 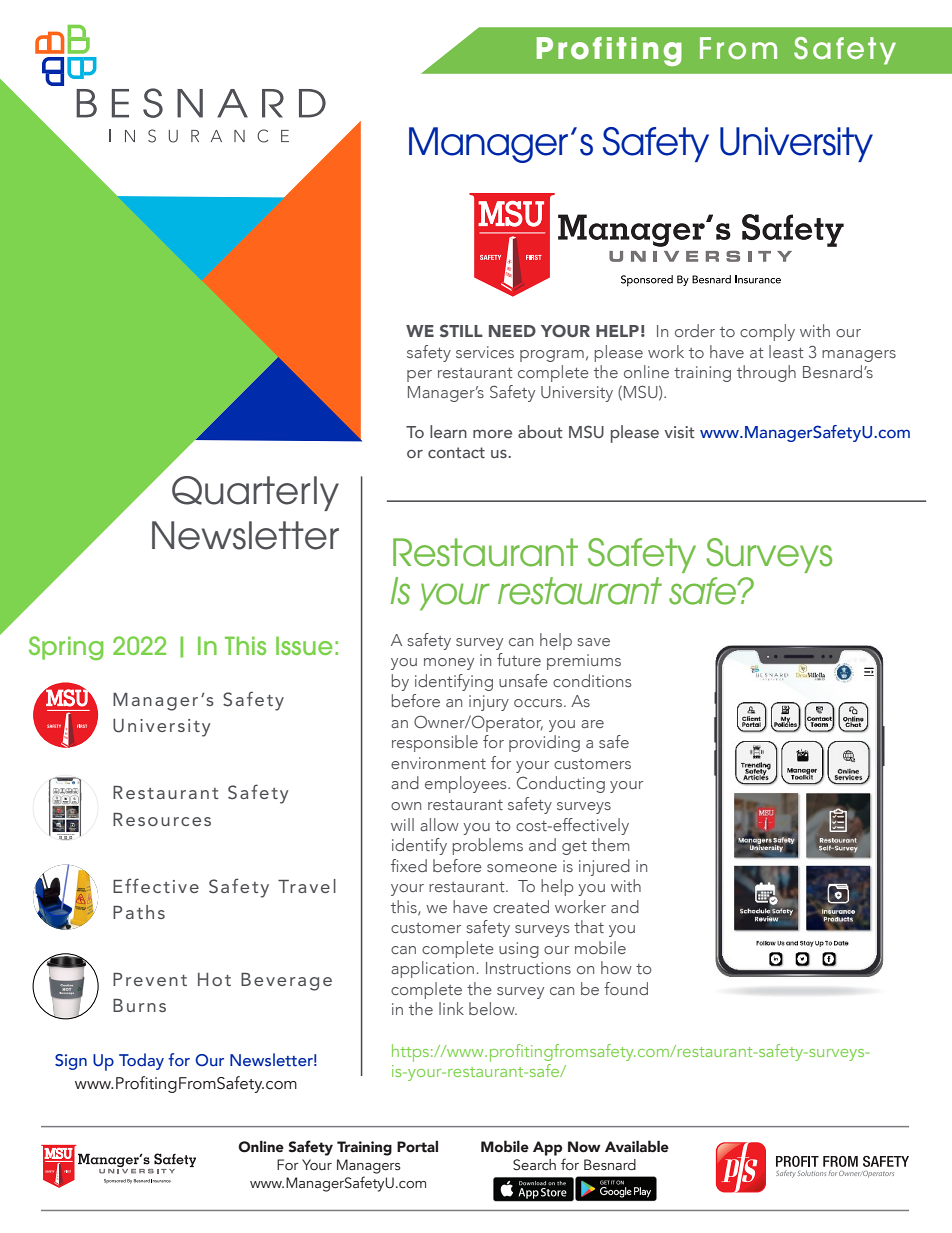 I want to click on STILL, so click(x=461, y=330).
